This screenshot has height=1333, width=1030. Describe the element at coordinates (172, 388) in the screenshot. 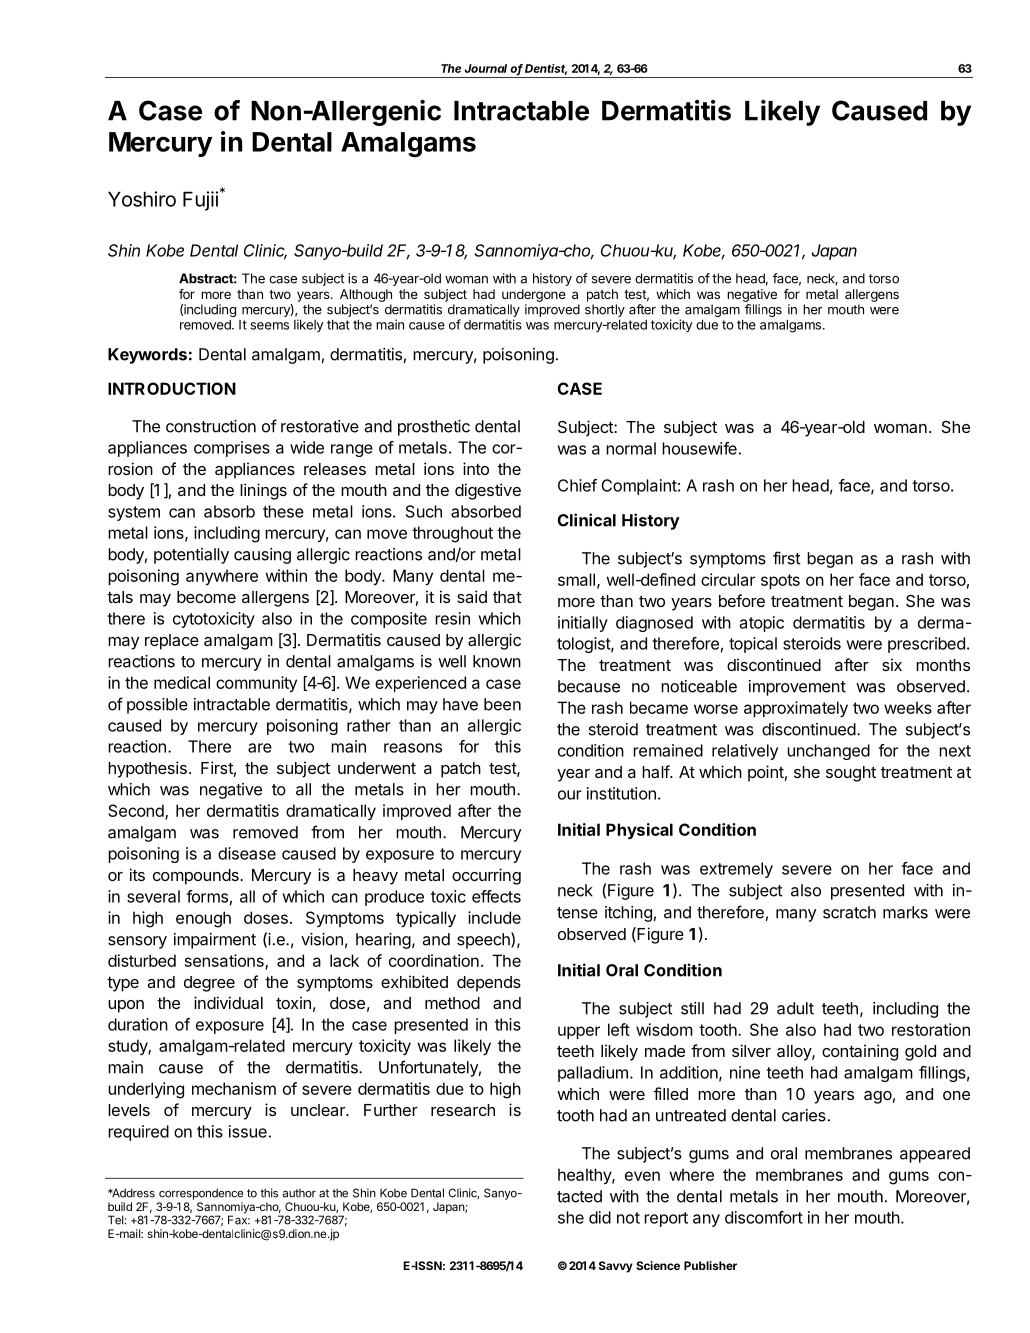

I see `INTRODUCTION` at that location.
